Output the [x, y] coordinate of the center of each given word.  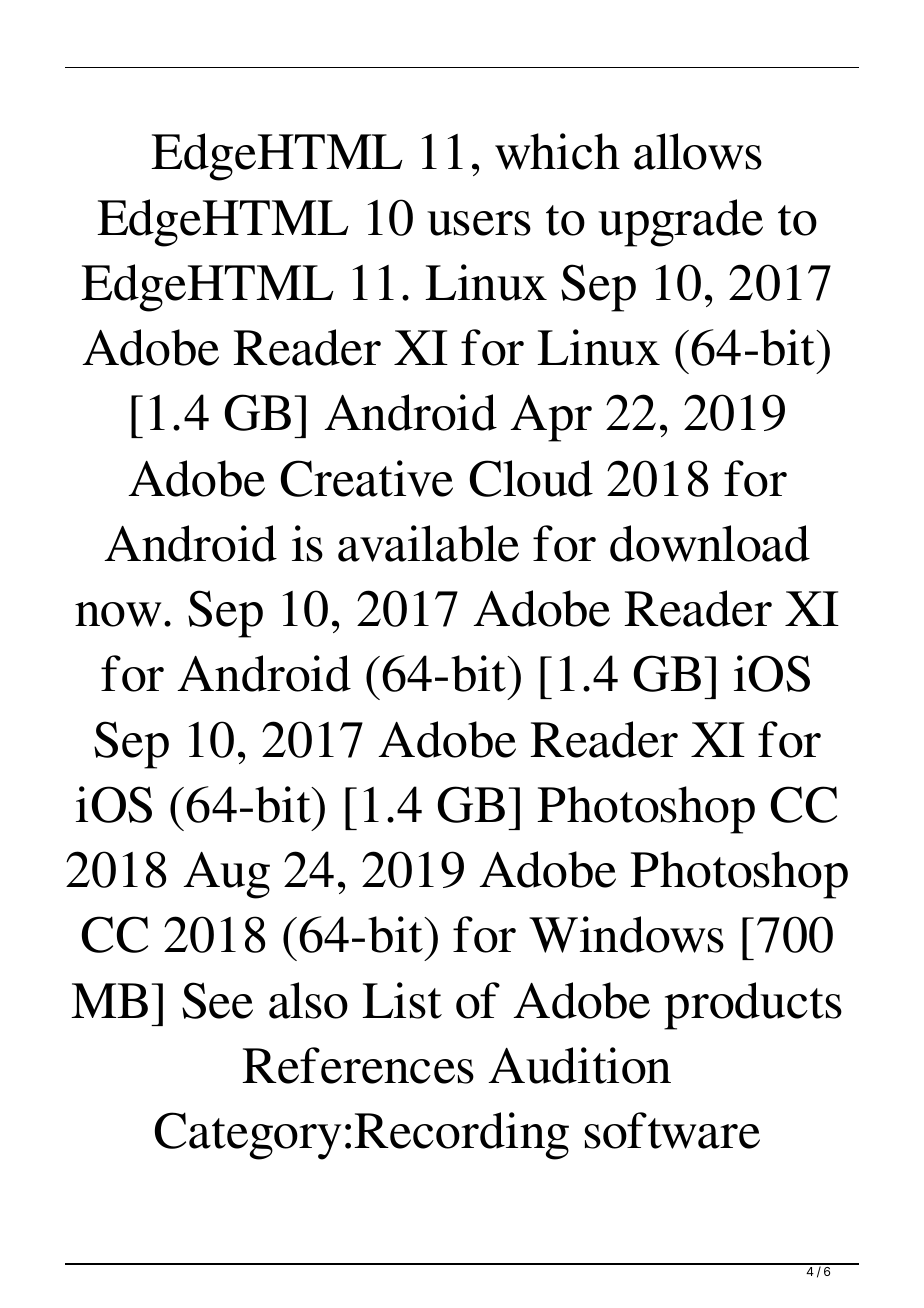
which [557, 151]
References [358, 1065]
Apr [551, 418]
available [428, 543]
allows [698, 151]
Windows [626, 934]
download [710, 543]
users [479, 223]
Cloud [531, 478]
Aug [226, 875]
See [217, 1000]
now [118, 614]
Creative [367, 478]
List [402, 1000]
